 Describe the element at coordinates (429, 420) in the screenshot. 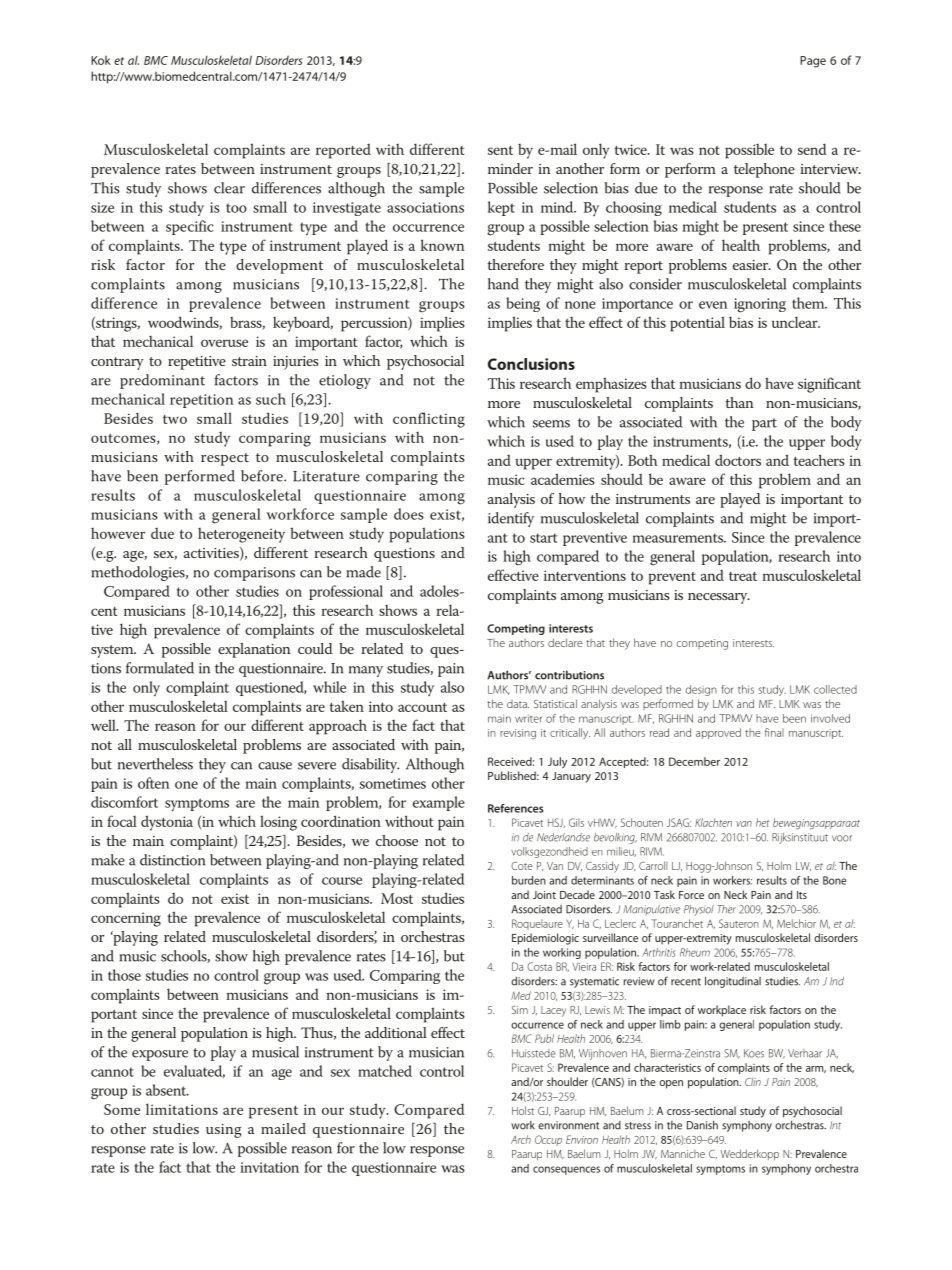

I see `conflicting` at that location.
